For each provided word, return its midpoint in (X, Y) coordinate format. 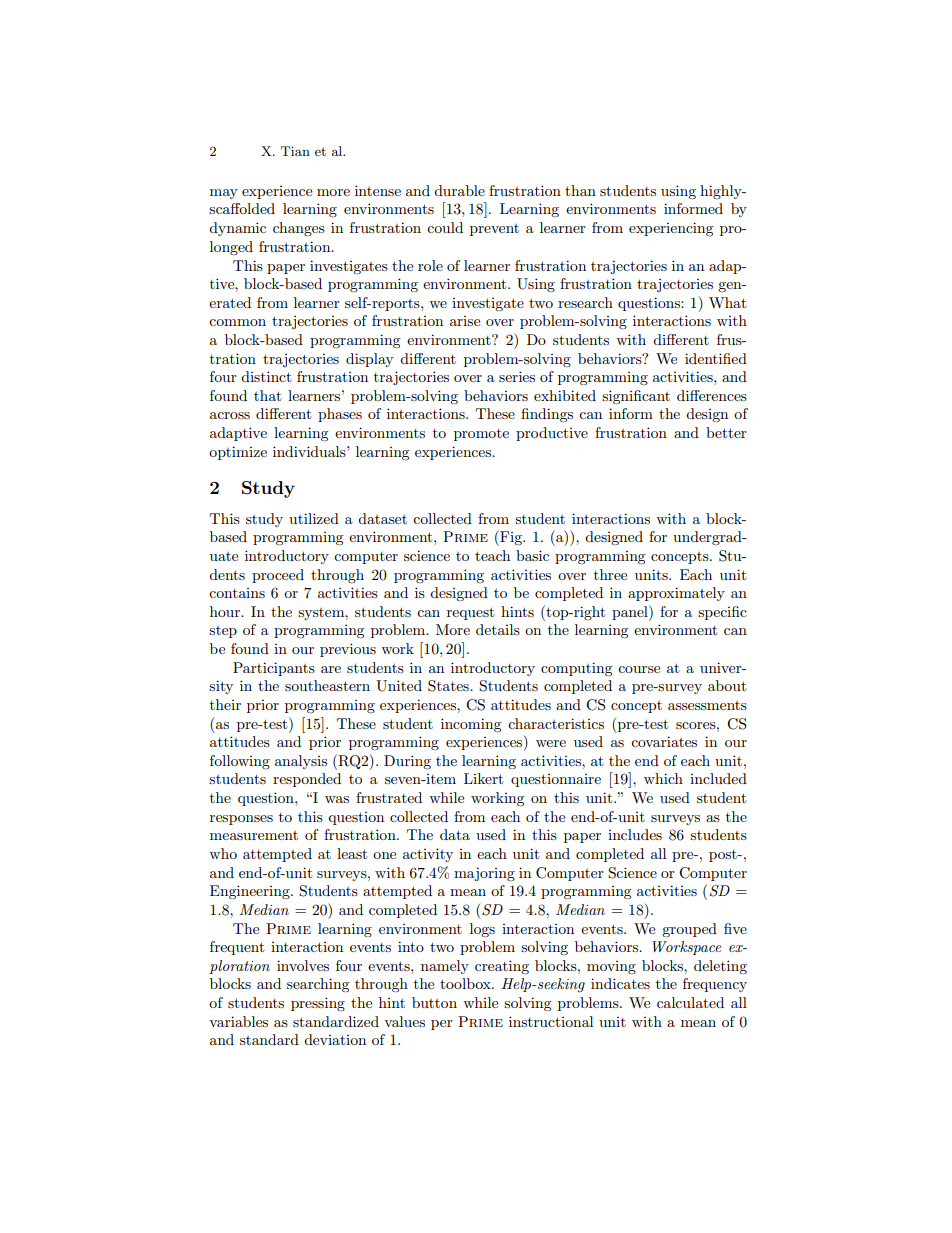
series (517, 376)
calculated (690, 1002)
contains (237, 593)
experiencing (671, 229)
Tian (295, 151)
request (470, 613)
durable (459, 190)
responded (307, 780)
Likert (483, 778)
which (663, 778)
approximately (676, 594)
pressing (318, 1004)
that (267, 395)
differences (712, 395)
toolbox (466, 983)
